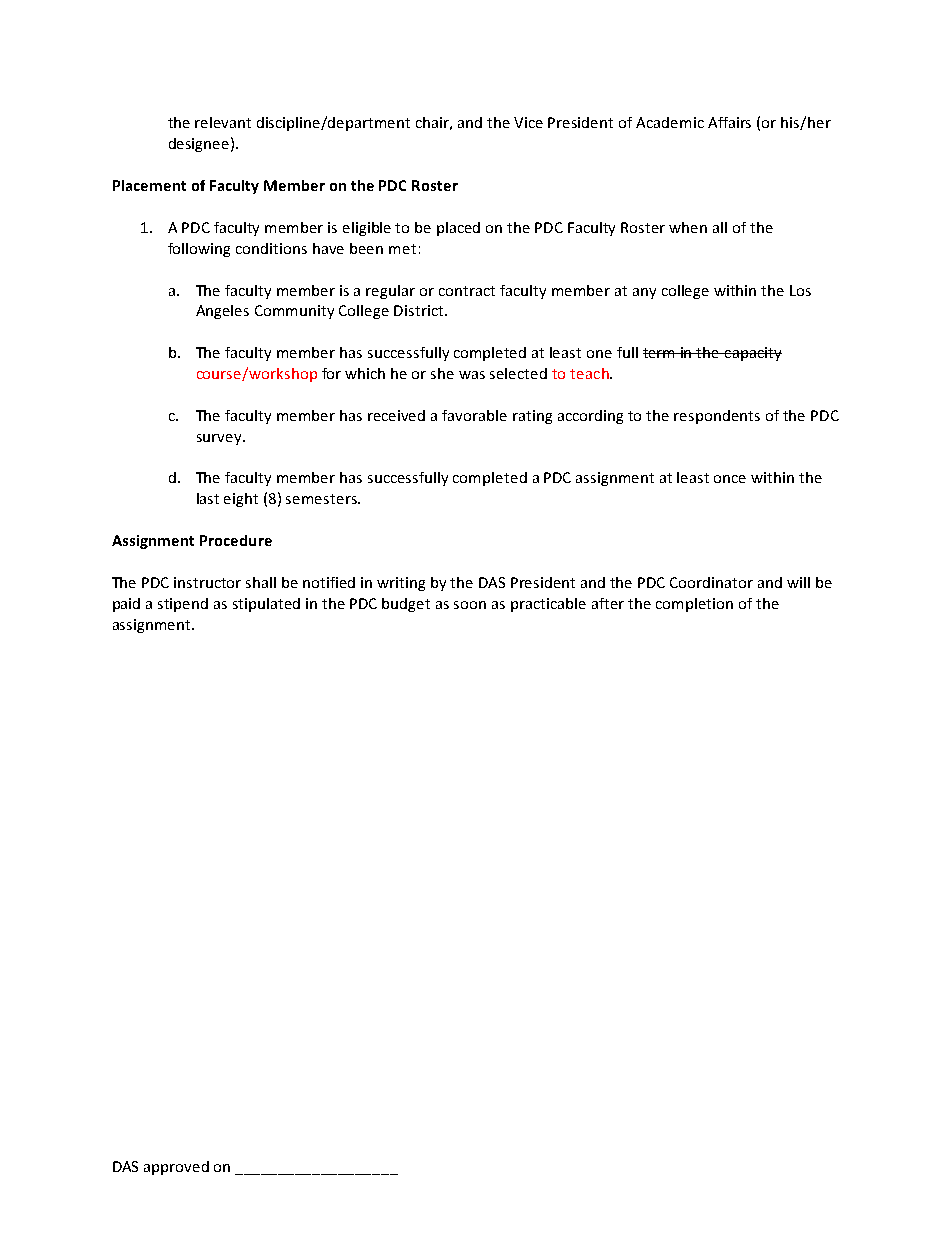 The width and height of the screenshot is (952, 1233). What do you see at coordinates (220, 439) in the screenshot?
I see `survey` at bounding box center [220, 439].
